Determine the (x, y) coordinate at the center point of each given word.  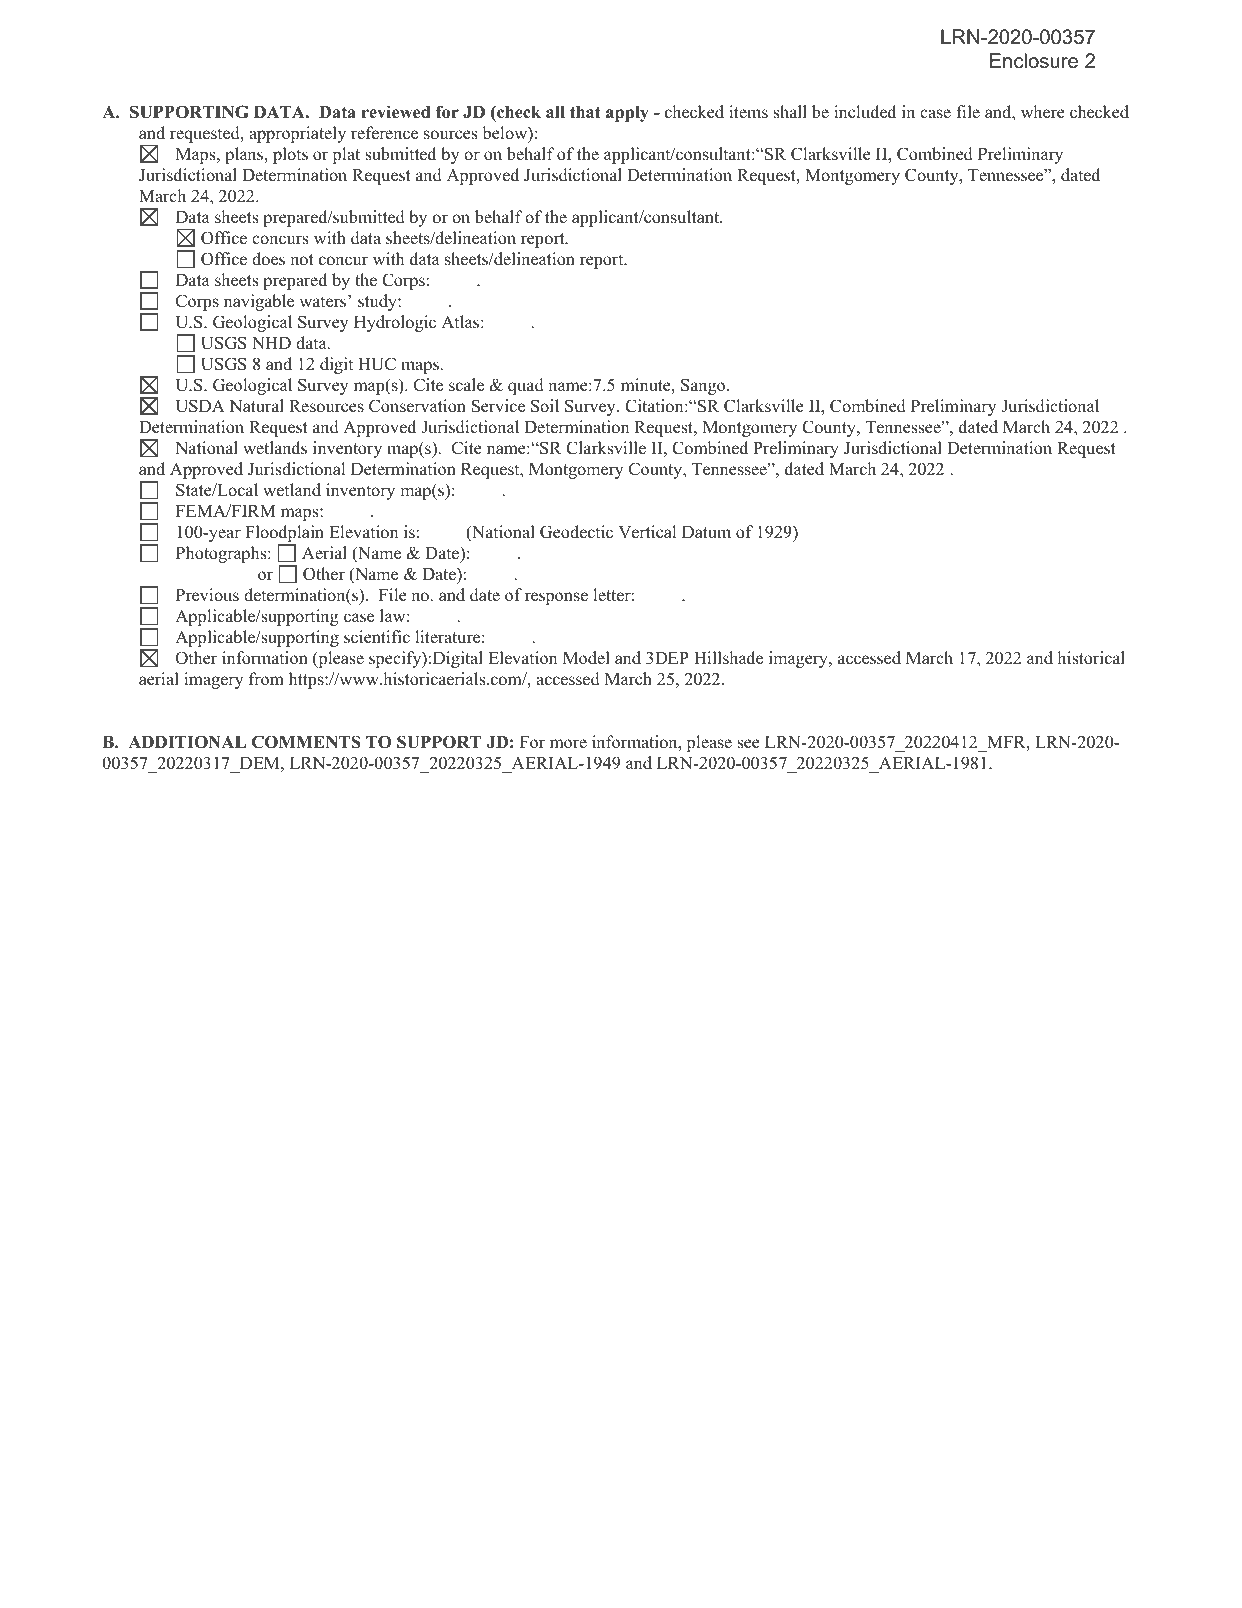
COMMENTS (306, 742)
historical (1091, 658)
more (568, 744)
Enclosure (1034, 61)
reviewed (396, 112)
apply (627, 114)
